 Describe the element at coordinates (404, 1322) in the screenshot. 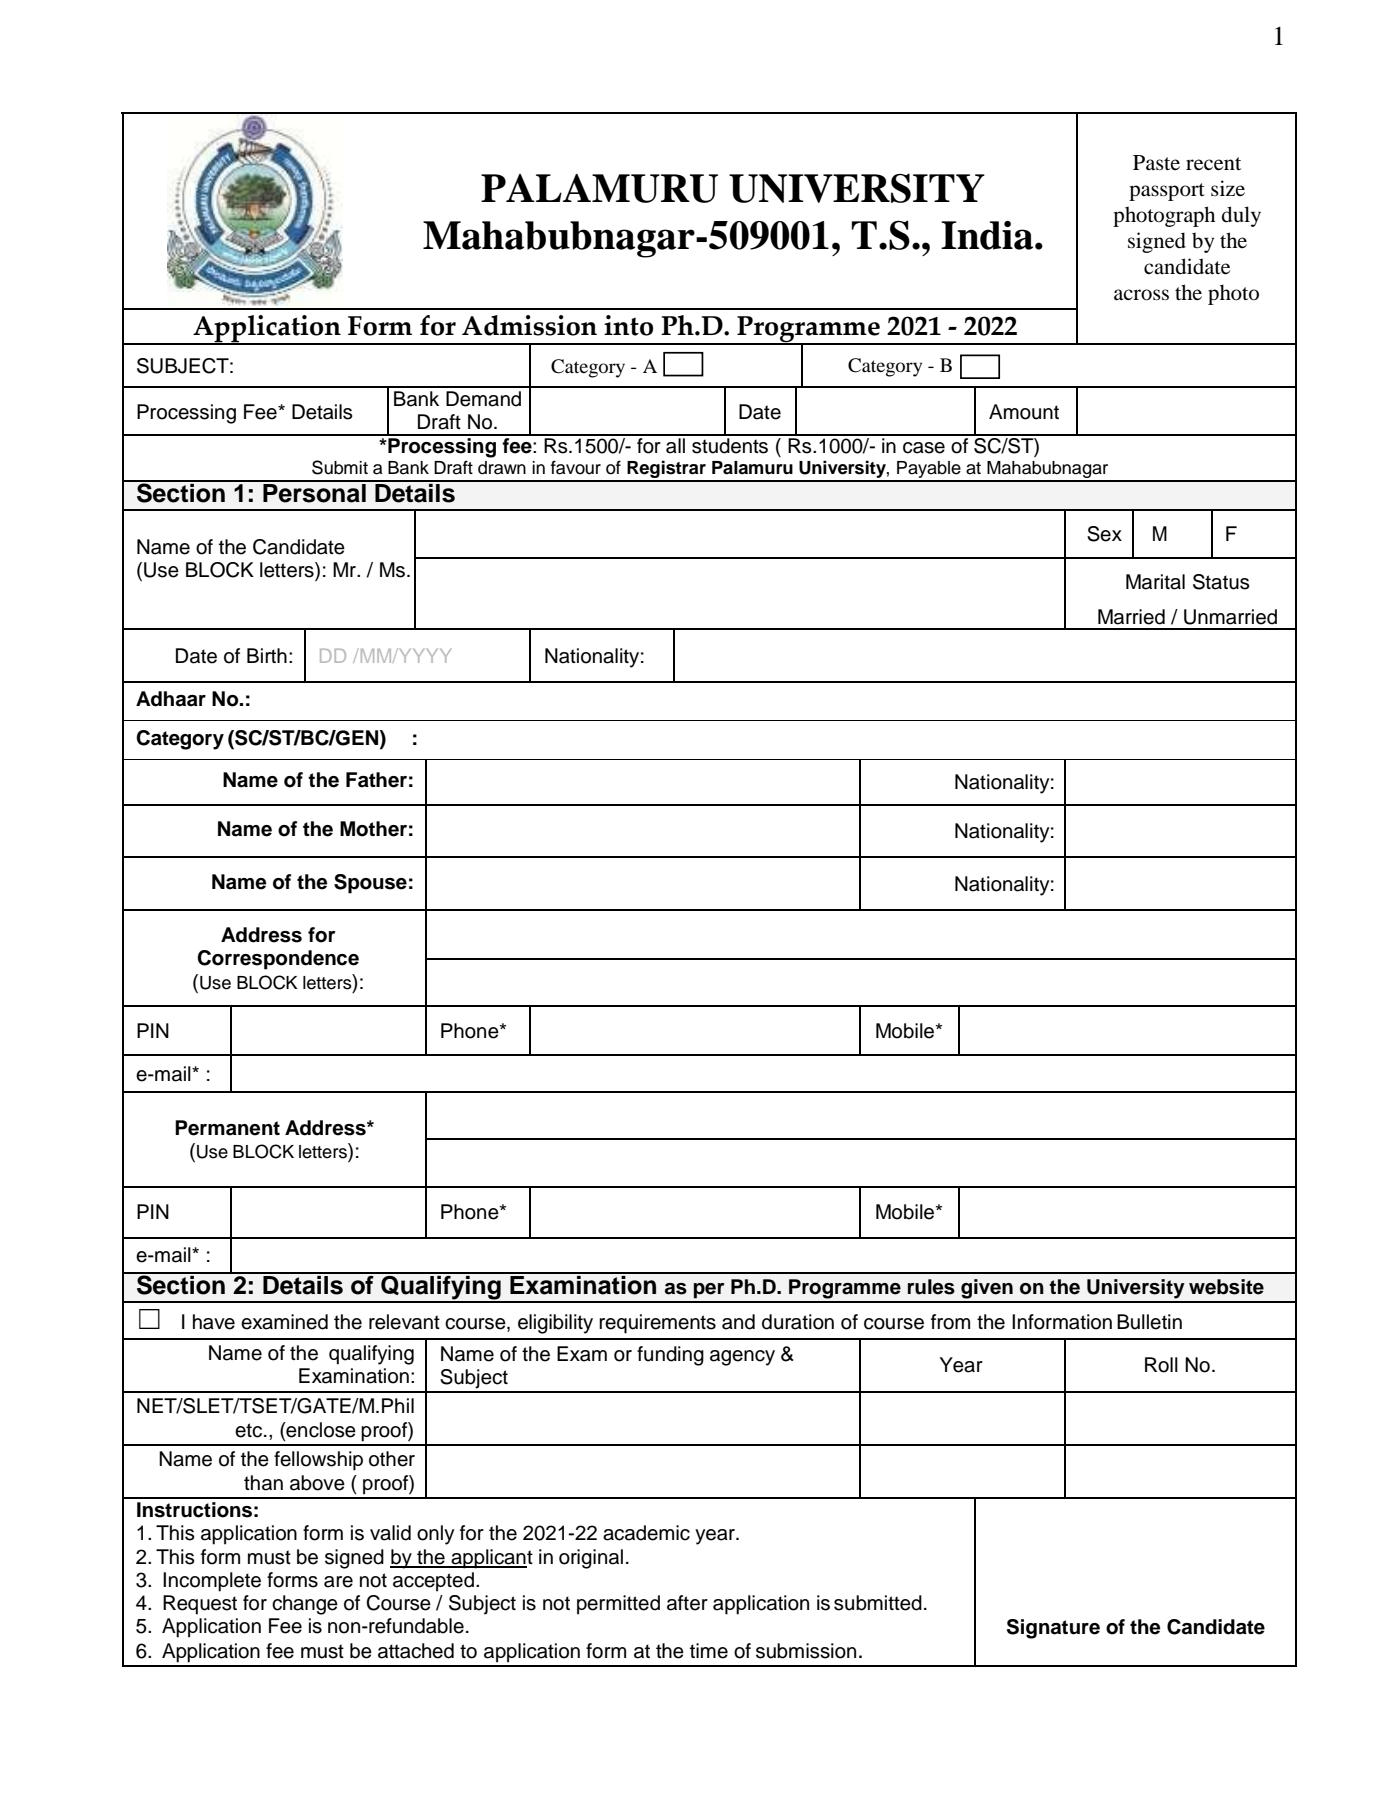

I see `relevant` at that location.
